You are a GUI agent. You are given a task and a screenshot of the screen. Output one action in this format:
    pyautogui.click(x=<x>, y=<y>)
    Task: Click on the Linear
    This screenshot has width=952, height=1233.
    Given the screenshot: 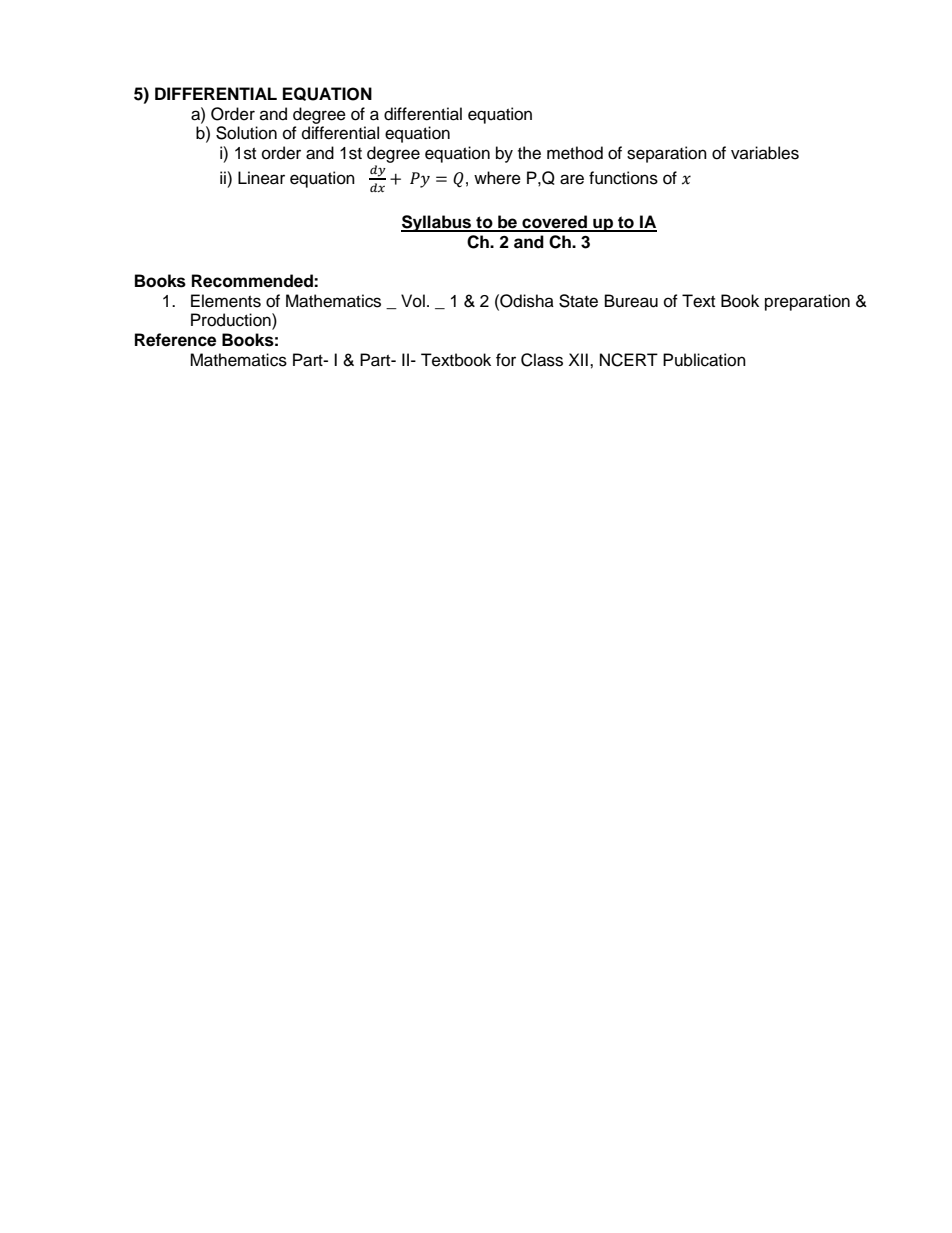 What is the action you would take?
    pyautogui.click(x=261, y=178)
